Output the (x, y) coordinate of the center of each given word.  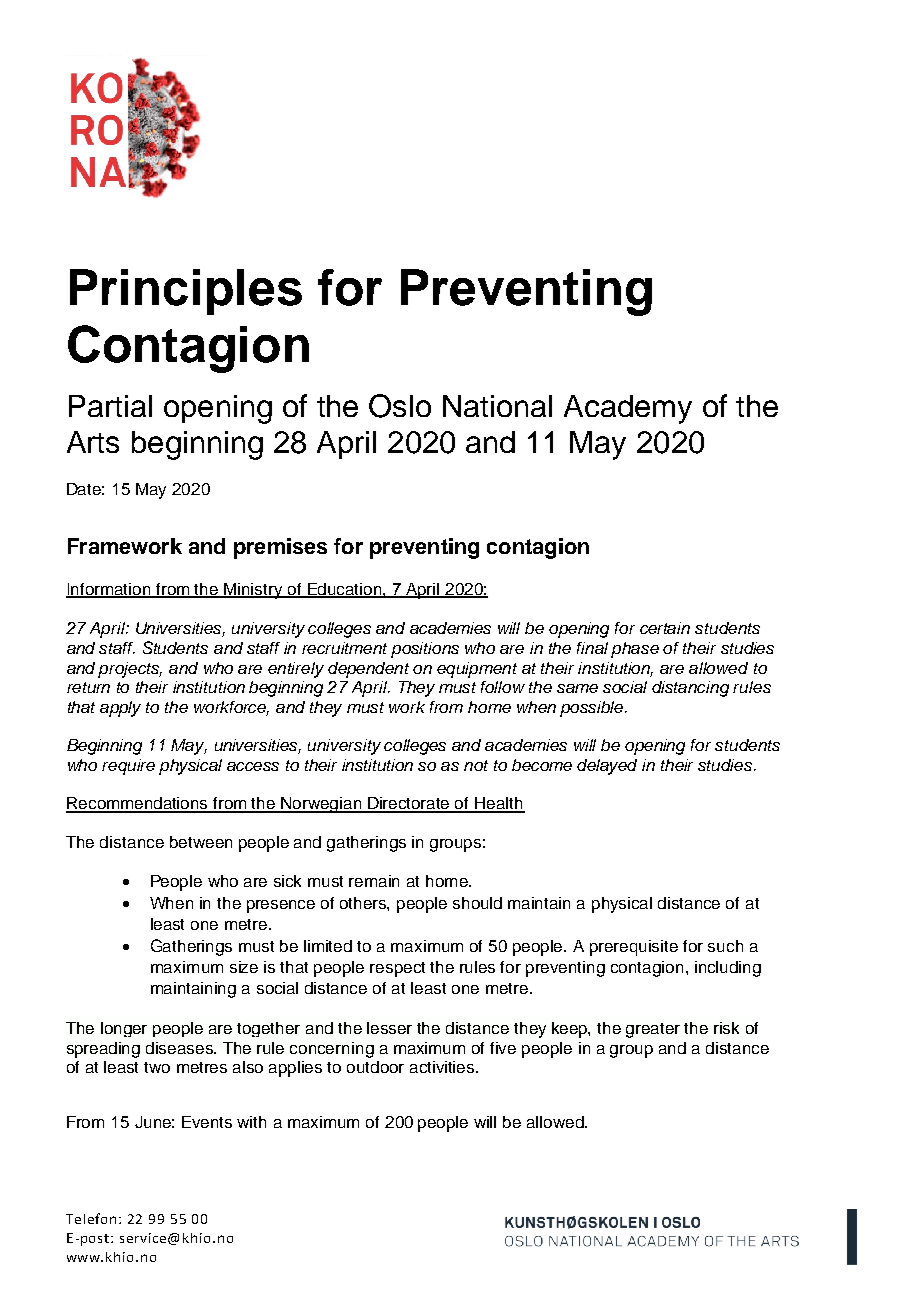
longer (124, 1029)
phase (635, 650)
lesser (389, 1028)
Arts (93, 442)
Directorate (409, 804)
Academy (628, 409)
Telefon (91, 1218)
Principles (186, 292)
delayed (607, 767)
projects (130, 670)
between (201, 842)
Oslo (400, 406)
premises (280, 548)
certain (665, 628)
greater (653, 1030)
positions (425, 650)
